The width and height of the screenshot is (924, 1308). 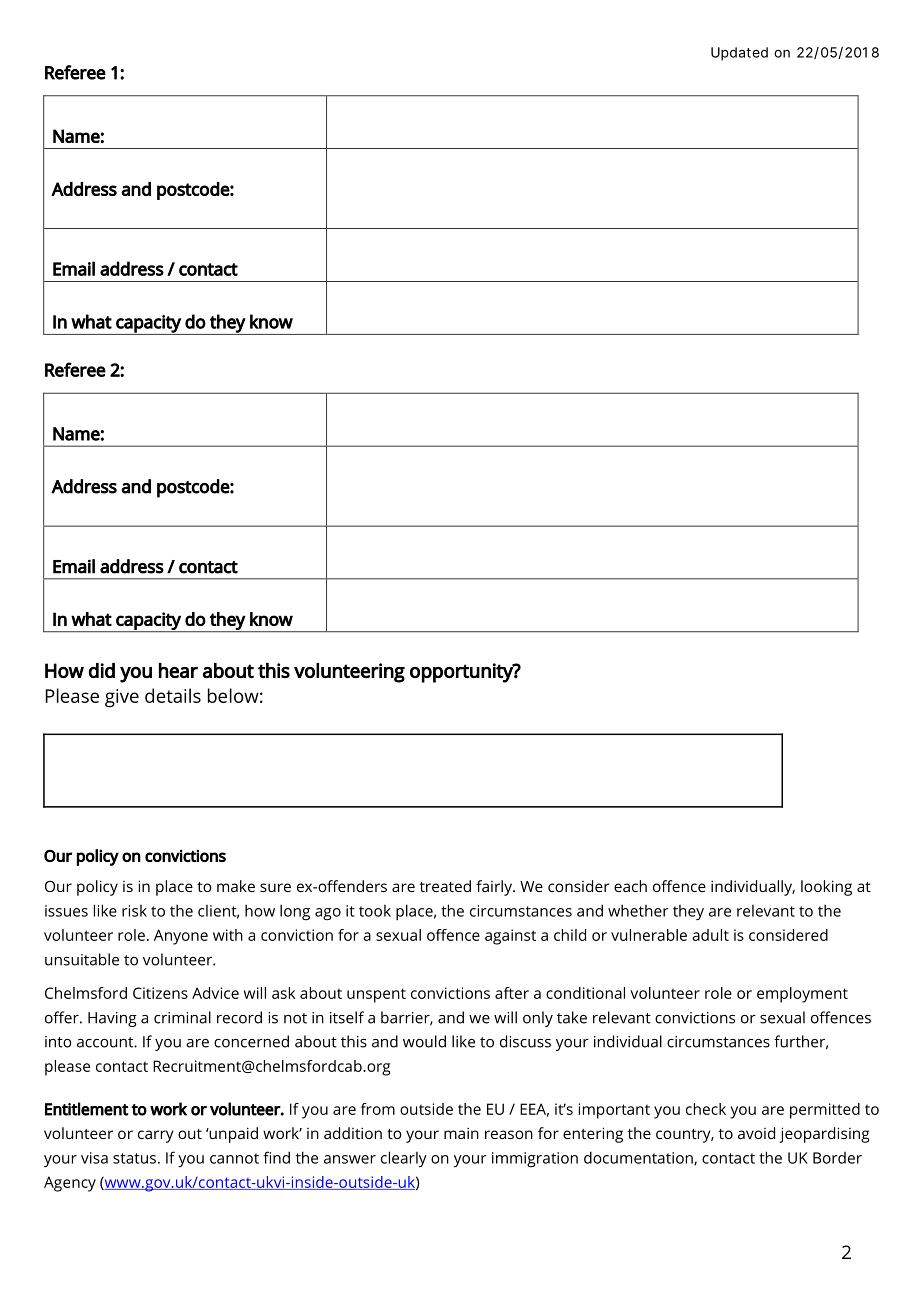 What do you see at coordinates (134, 1158) in the screenshot?
I see `status` at bounding box center [134, 1158].
